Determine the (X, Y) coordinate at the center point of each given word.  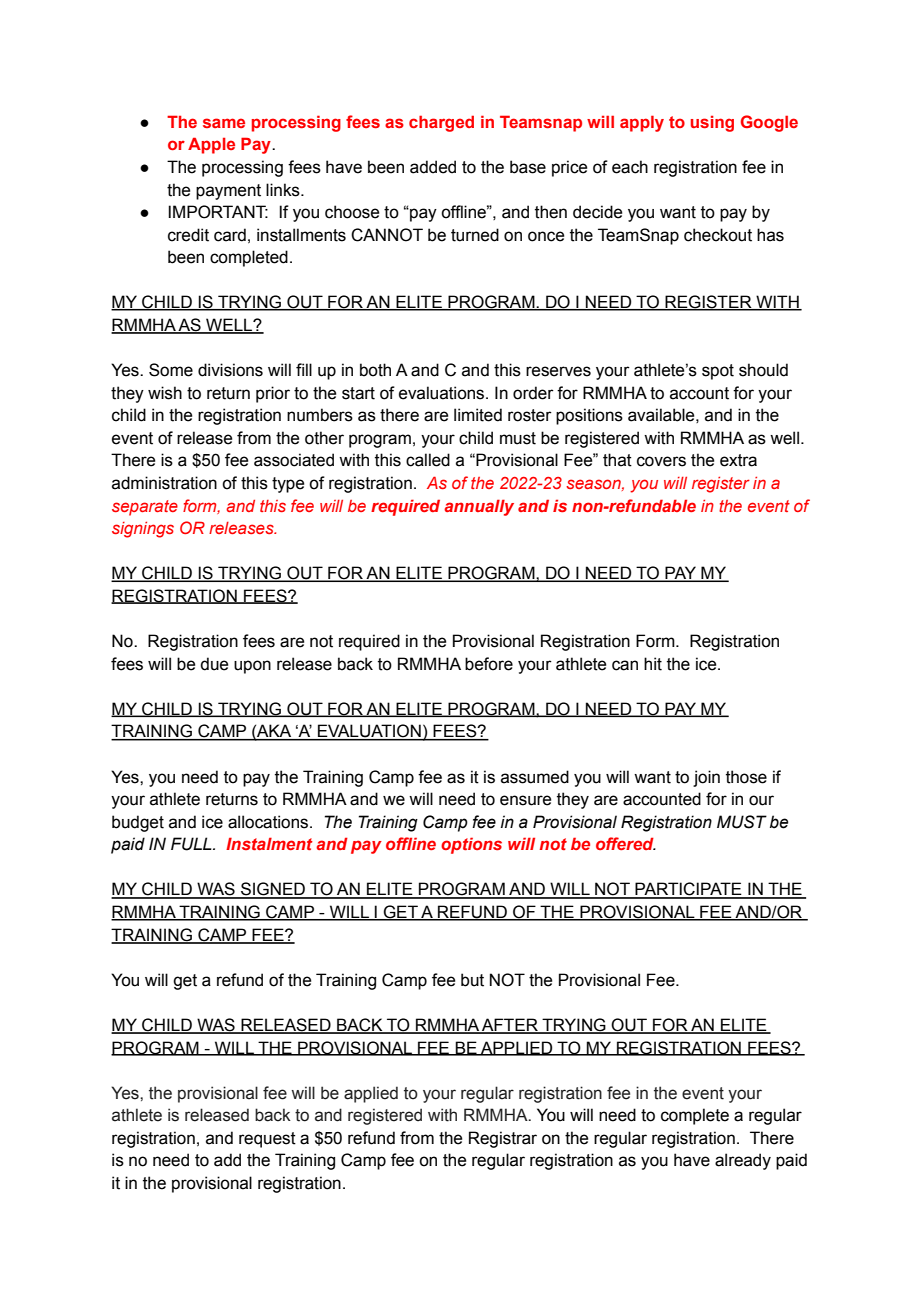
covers (661, 461)
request (267, 1140)
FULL (192, 844)
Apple (211, 145)
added (433, 167)
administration (164, 483)
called (428, 460)
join (706, 778)
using (712, 123)
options (471, 845)
